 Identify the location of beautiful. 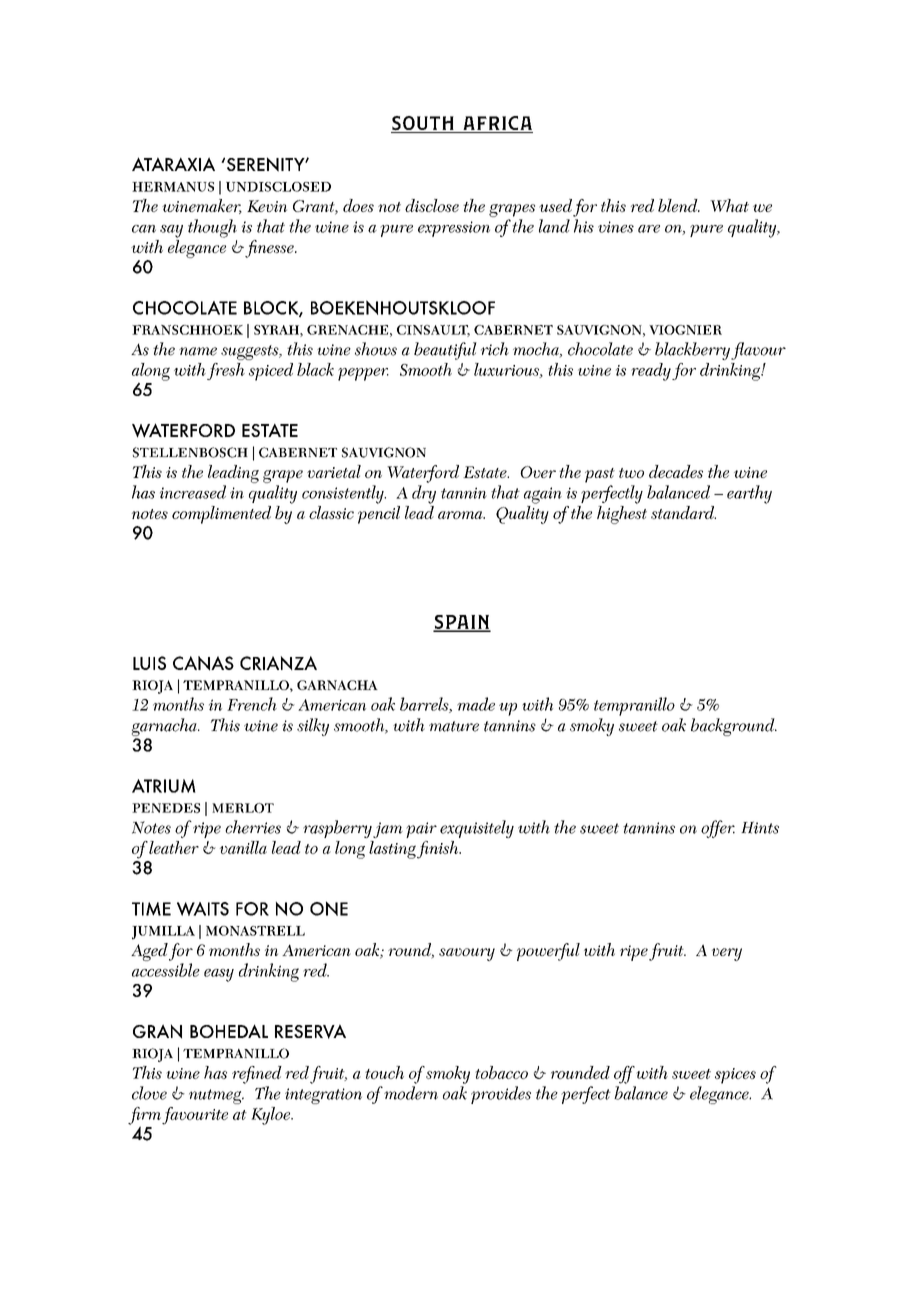
(445, 351).
